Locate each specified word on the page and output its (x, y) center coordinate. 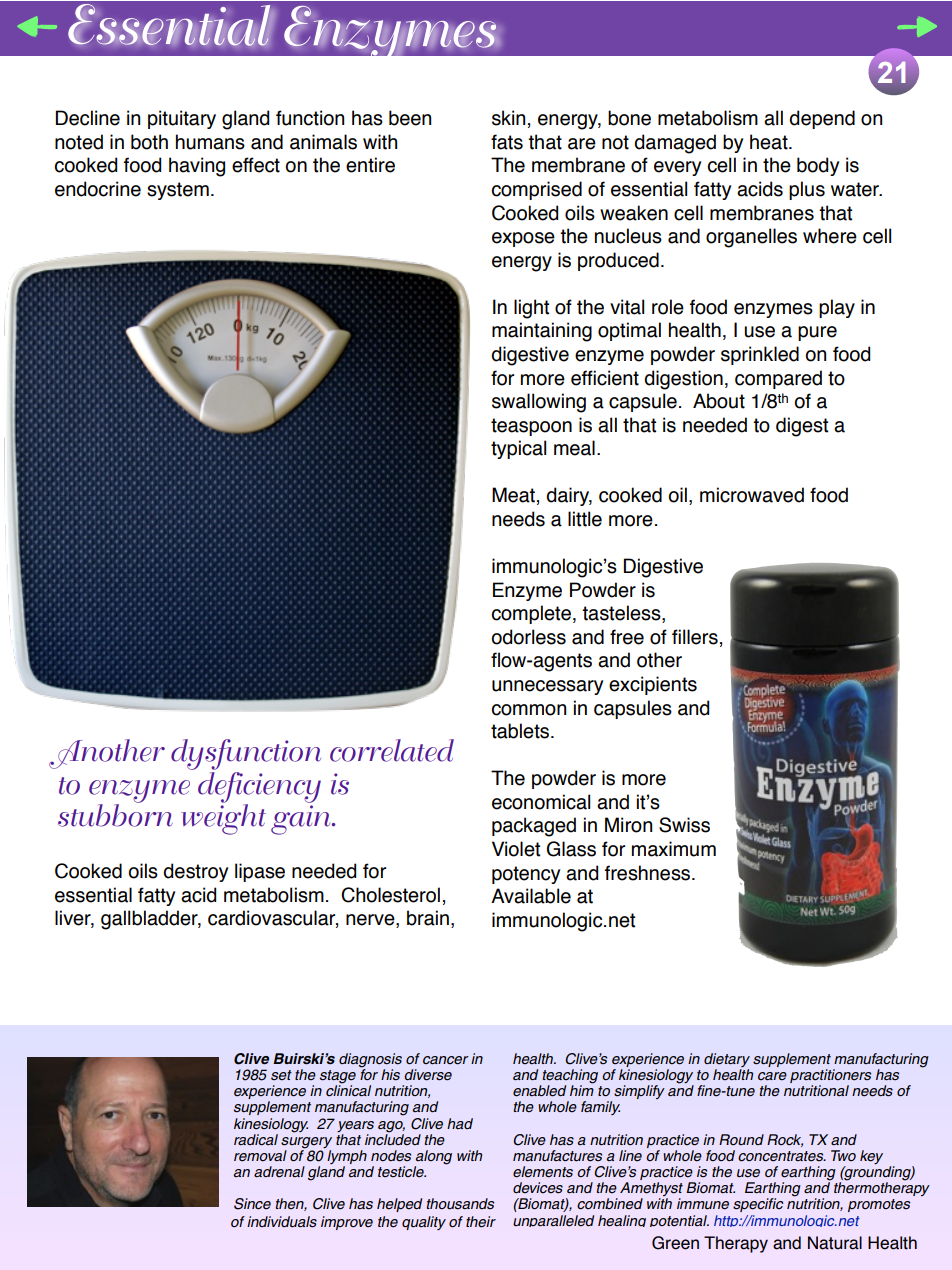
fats (507, 142)
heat (770, 142)
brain (428, 918)
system (178, 191)
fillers (695, 637)
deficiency (259, 787)
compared (778, 379)
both (149, 142)
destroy (195, 872)
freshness (649, 873)
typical (518, 449)
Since (252, 1204)
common (529, 710)
